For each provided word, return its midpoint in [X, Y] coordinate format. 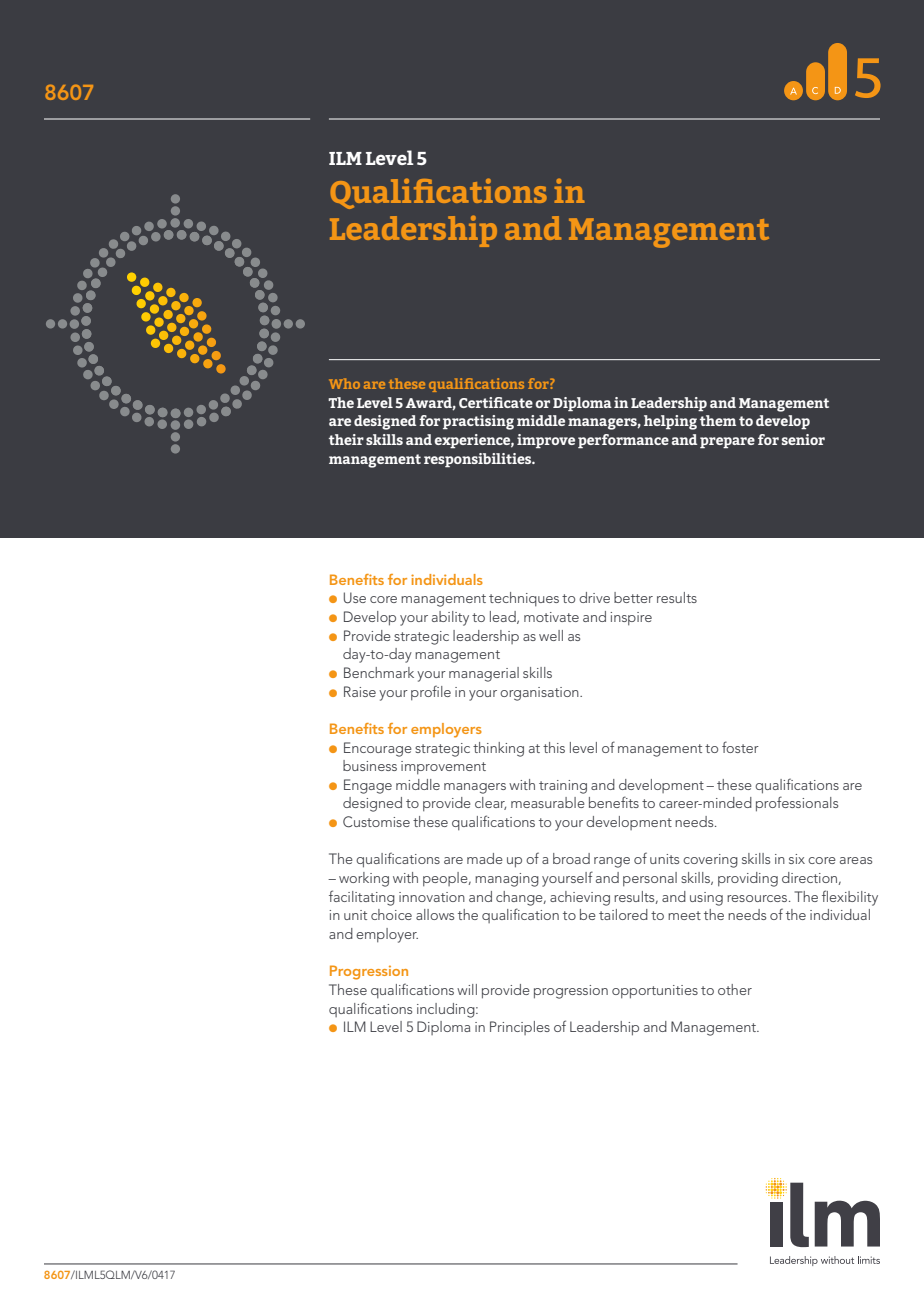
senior [803, 439]
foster [740, 747]
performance [623, 441]
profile [431, 692]
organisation [540, 694]
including [447, 1010]
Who [344, 383]
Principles [520, 1028]
